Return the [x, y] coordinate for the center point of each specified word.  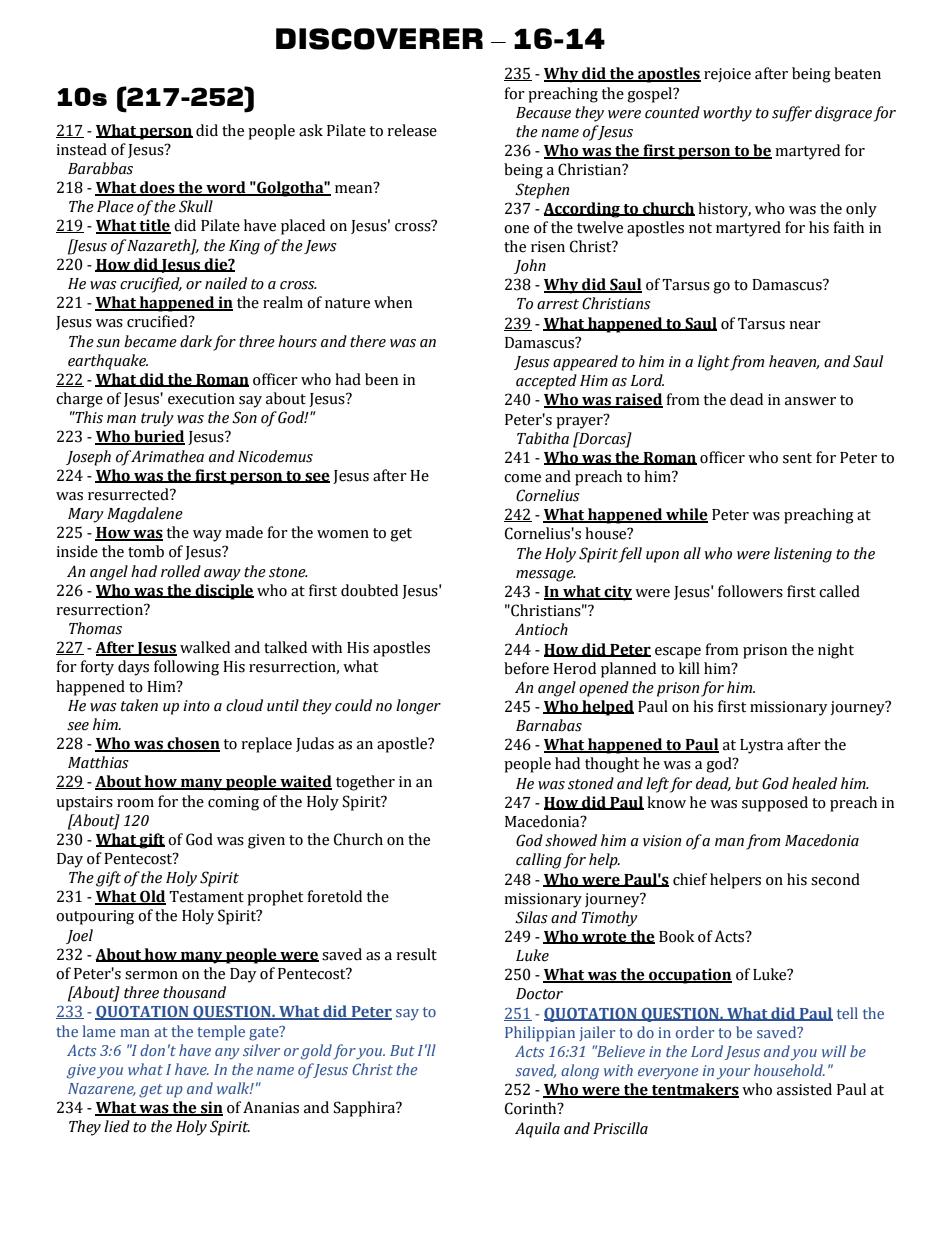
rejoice [727, 75]
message [546, 576]
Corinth [532, 1108]
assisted [804, 1089]
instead [81, 149]
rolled [181, 571]
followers [750, 591]
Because [543, 113]
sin [211, 1108]
